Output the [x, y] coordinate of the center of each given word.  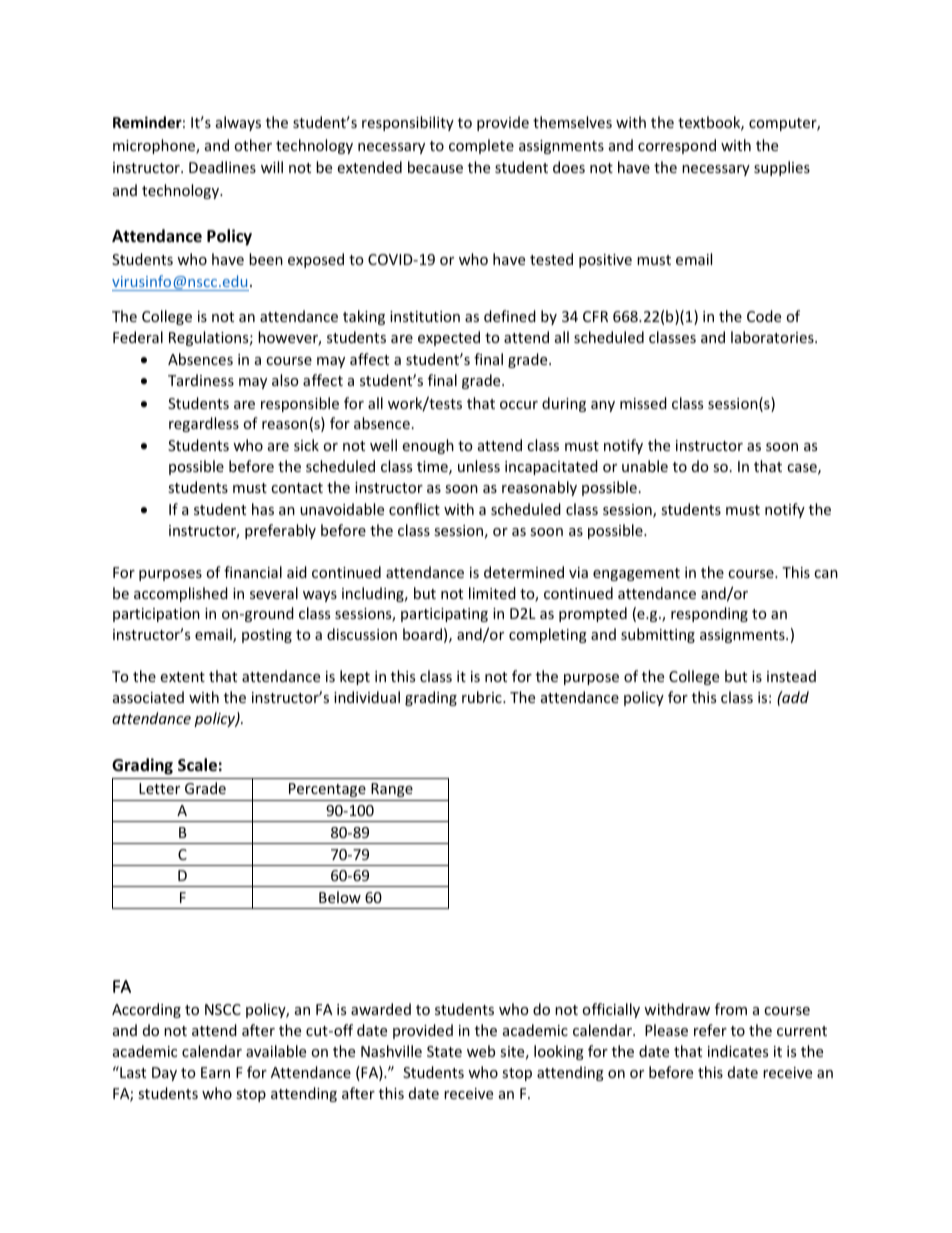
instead [791, 676]
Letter [159, 788]
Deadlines [222, 167]
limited [492, 593]
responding [709, 614]
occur [519, 405]
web [481, 1051]
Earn [215, 1072]
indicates [738, 1051]
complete [481, 146]
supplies [782, 168]
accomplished [181, 594]
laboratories [773, 337]
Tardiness [201, 380]
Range [392, 790]
